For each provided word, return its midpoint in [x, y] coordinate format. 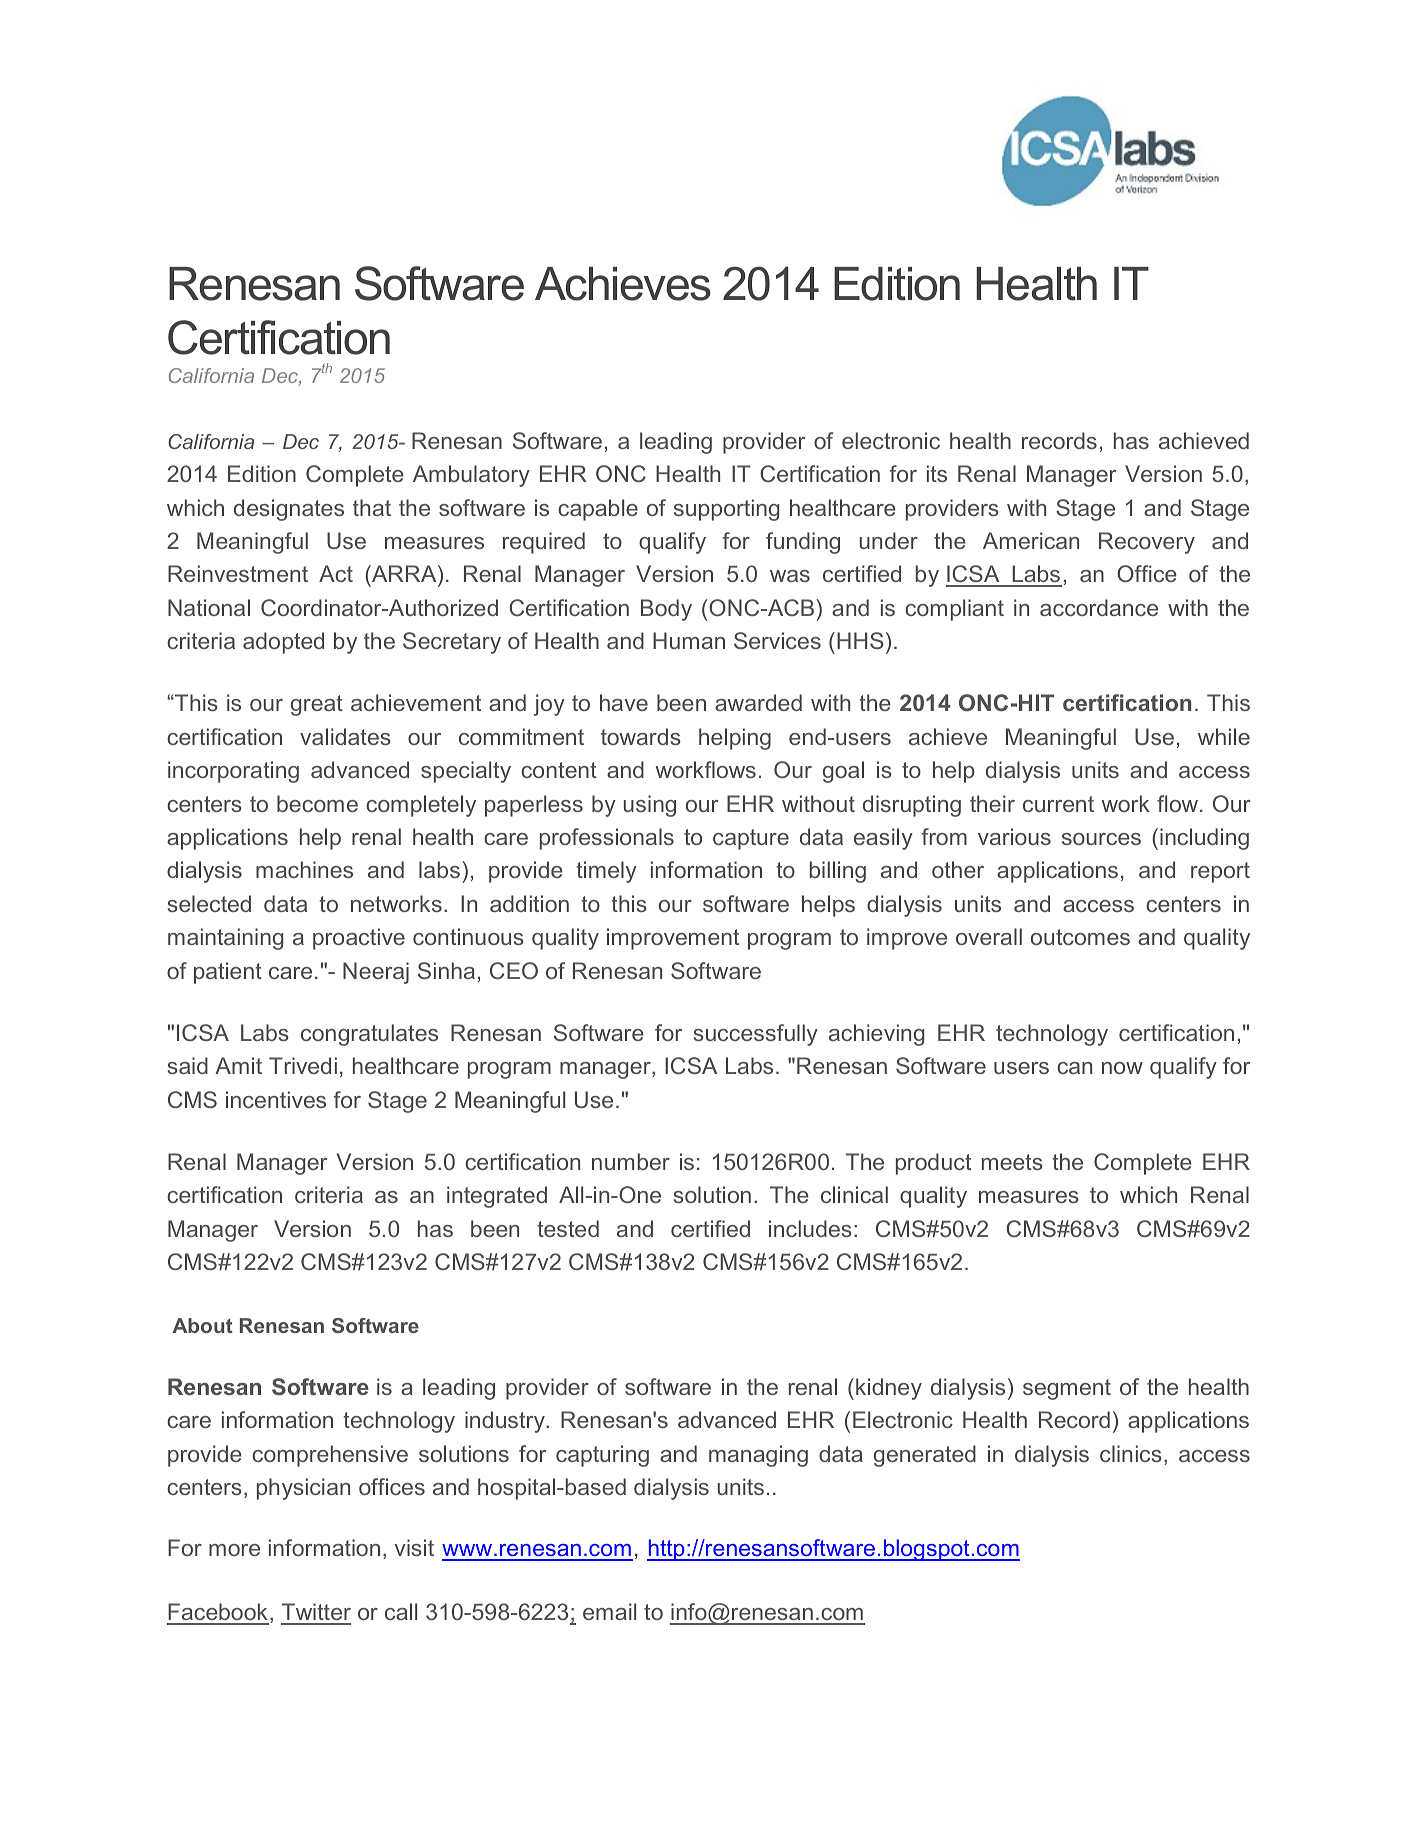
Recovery [1147, 543]
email [609, 1611]
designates [289, 510]
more [234, 1550]
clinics [1131, 1453]
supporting [726, 510]
